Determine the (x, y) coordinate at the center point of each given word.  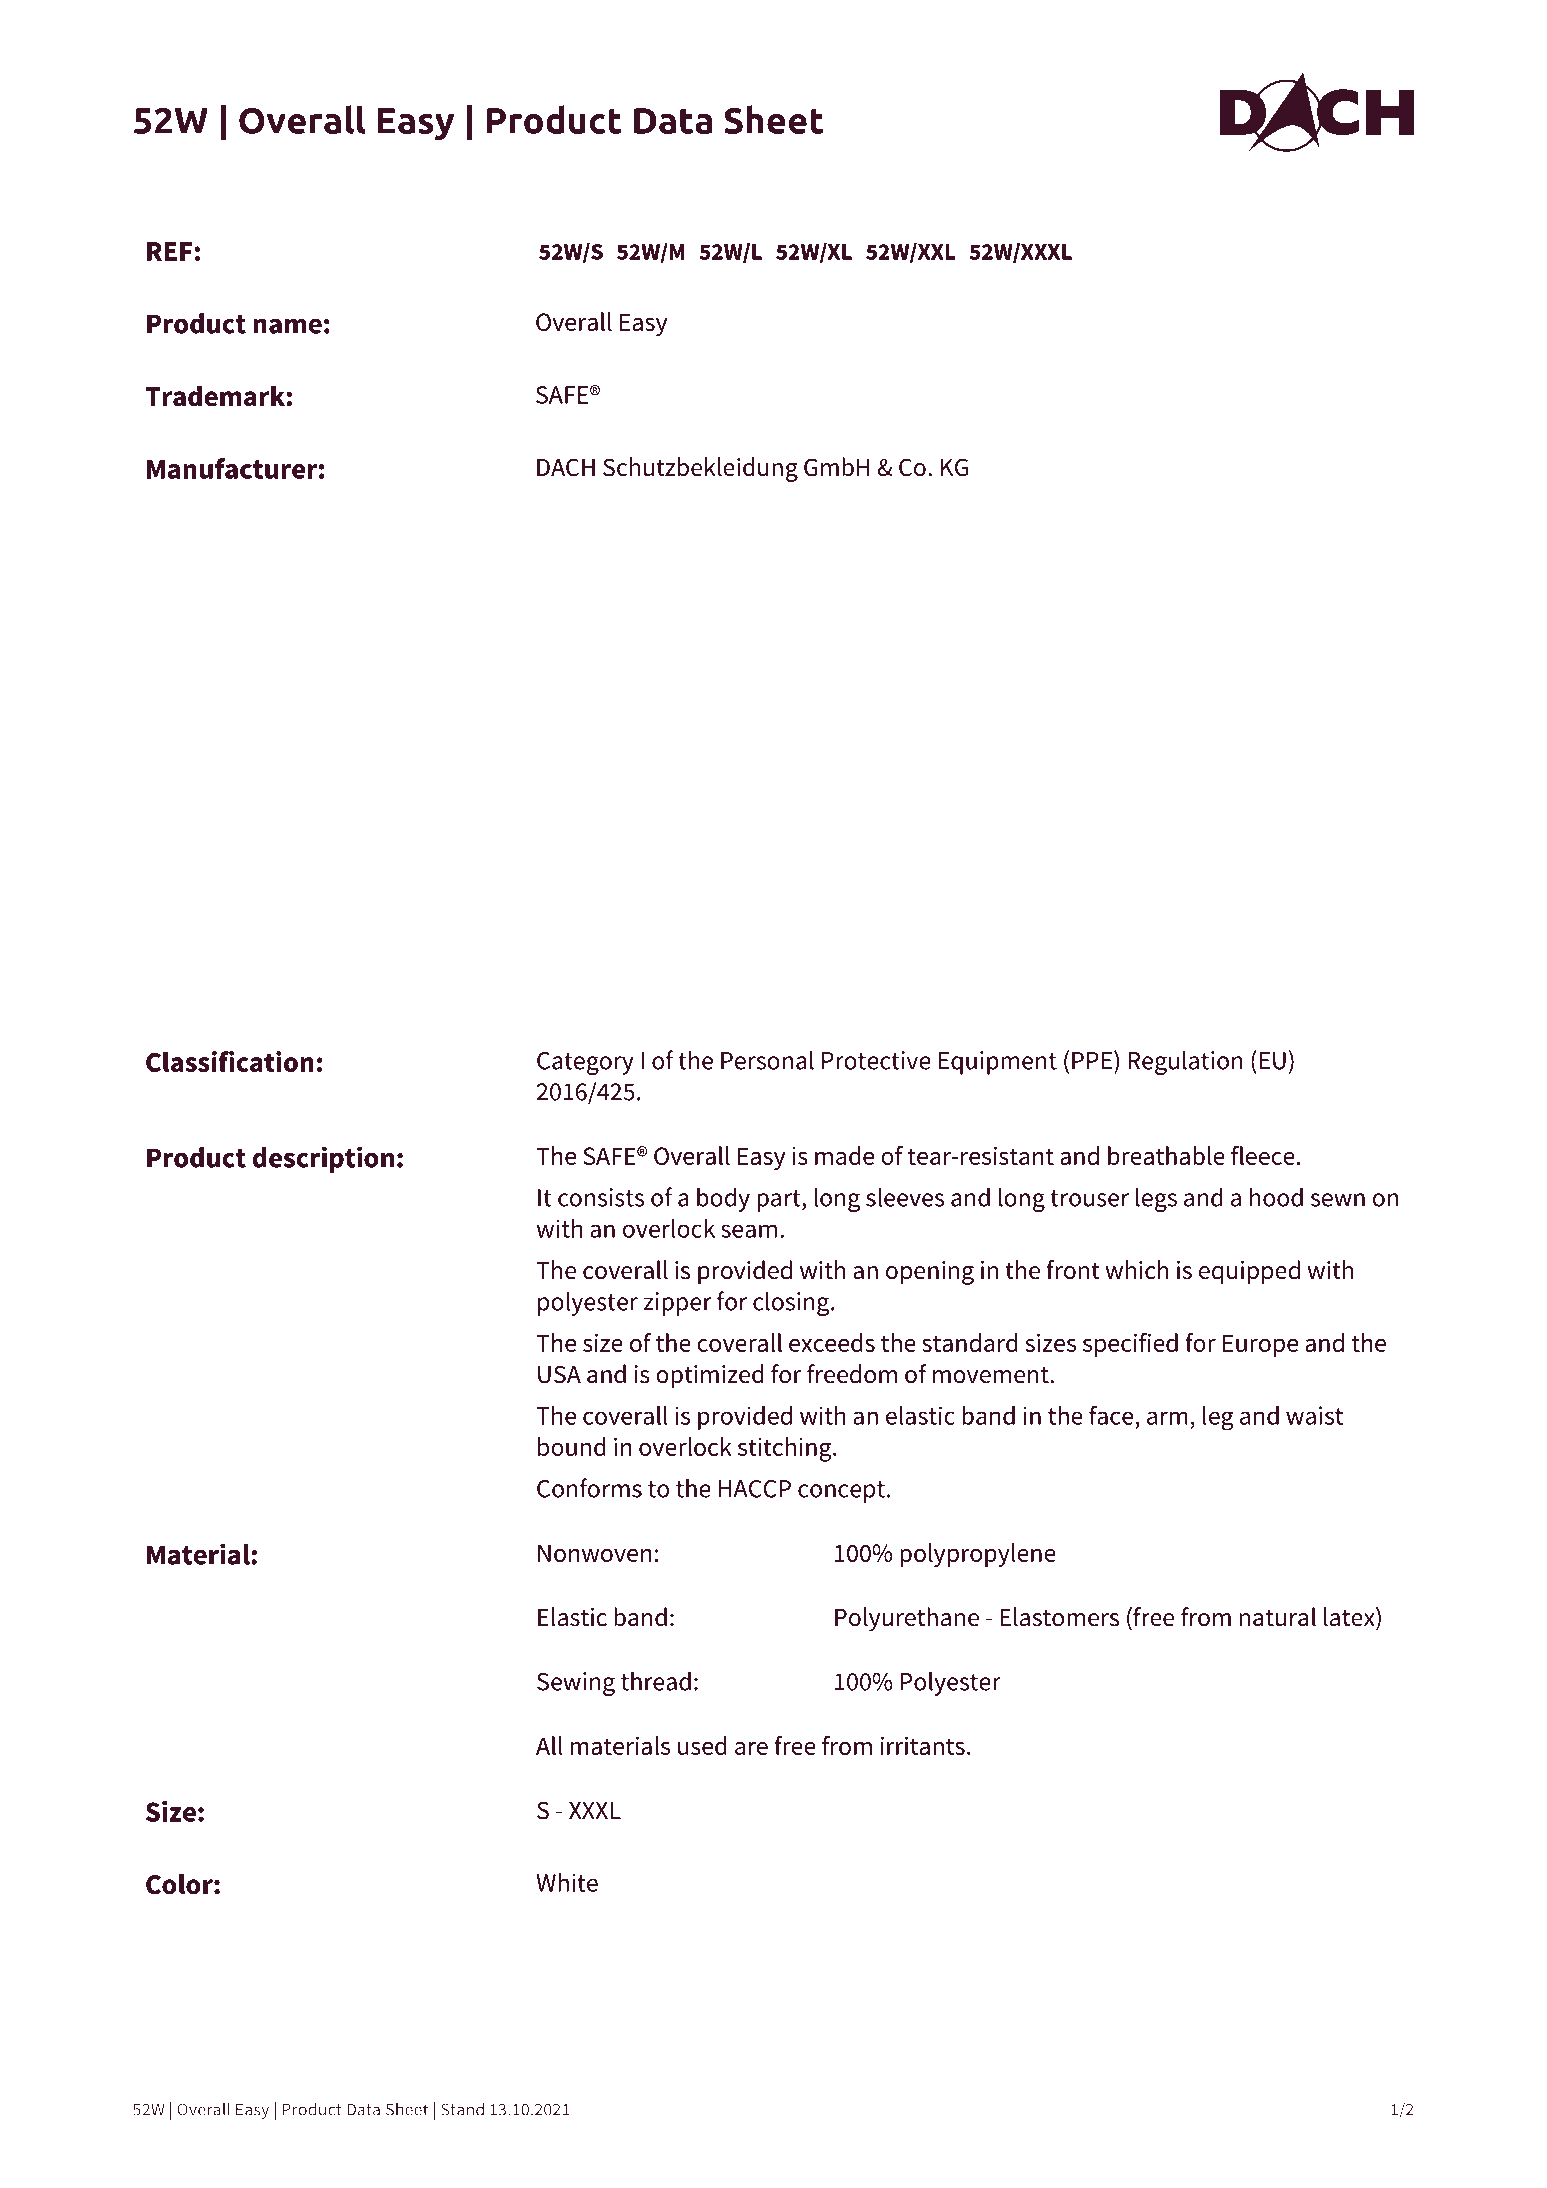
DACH (566, 467)
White (567, 1882)
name (287, 326)
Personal (767, 1060)
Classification (230, 1061)
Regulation (1185, 1062)
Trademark (216, 396)
